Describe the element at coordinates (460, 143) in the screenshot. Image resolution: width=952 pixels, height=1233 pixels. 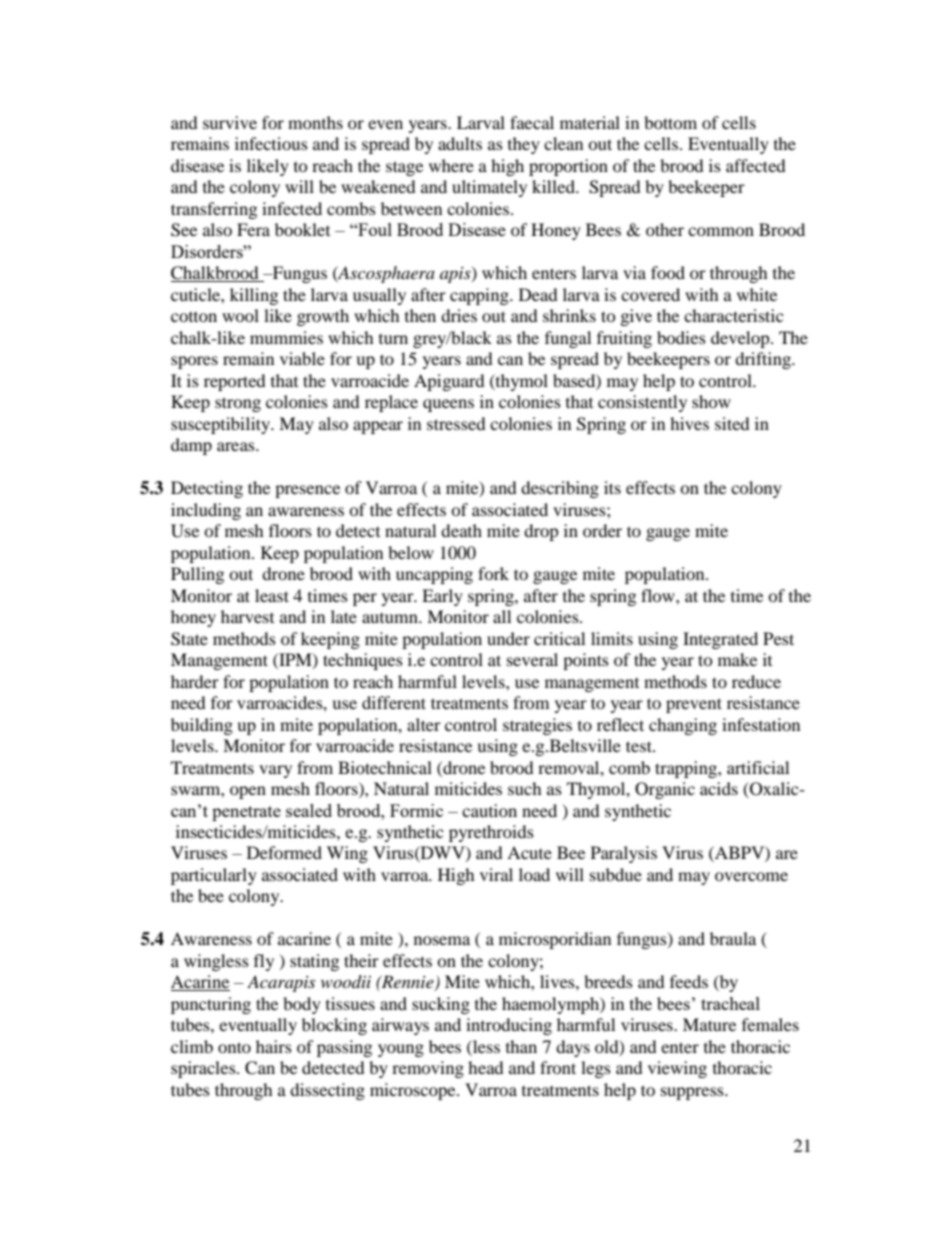
I see `adults` at that location.
